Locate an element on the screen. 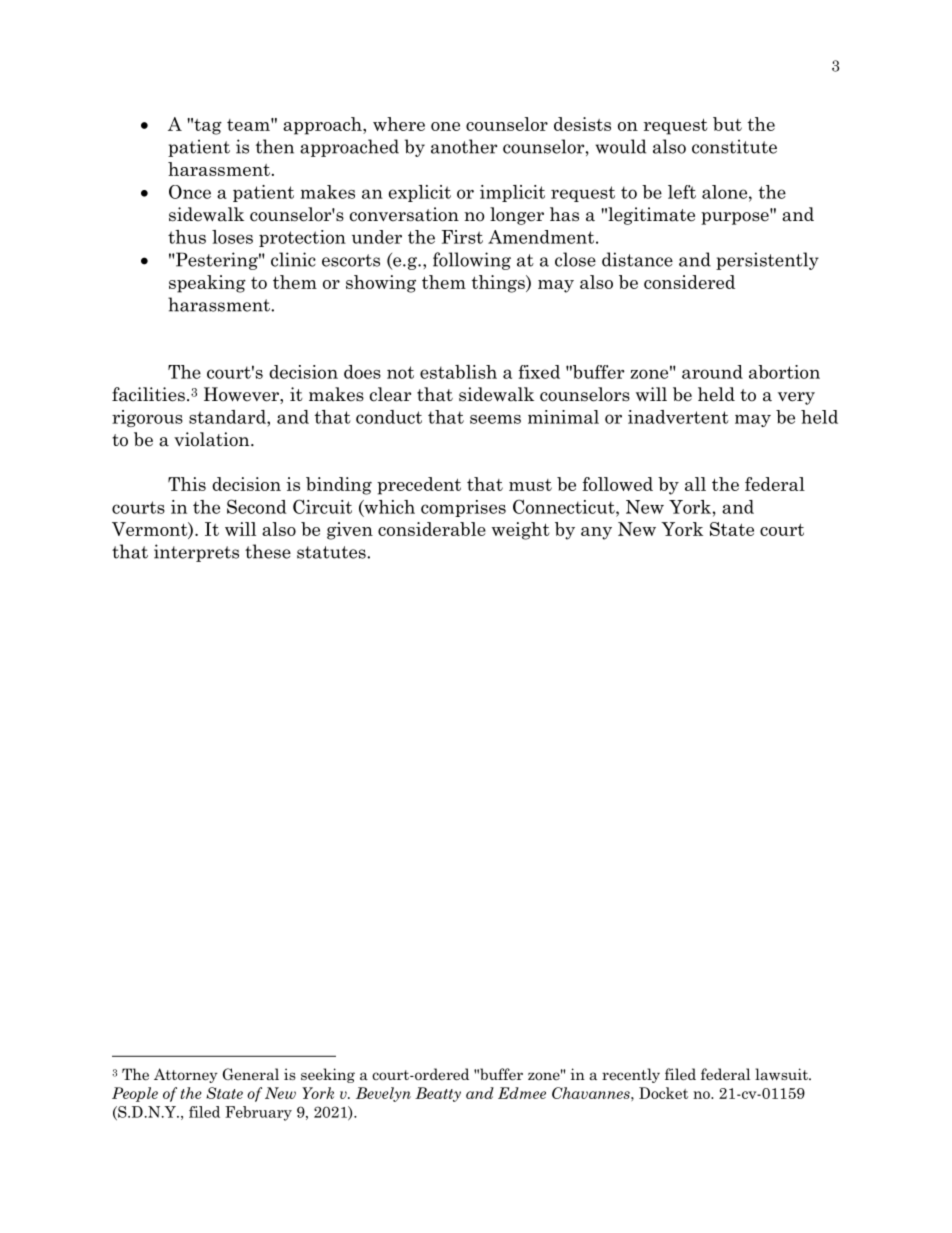  considerable is located at coordinates (432, 529).
